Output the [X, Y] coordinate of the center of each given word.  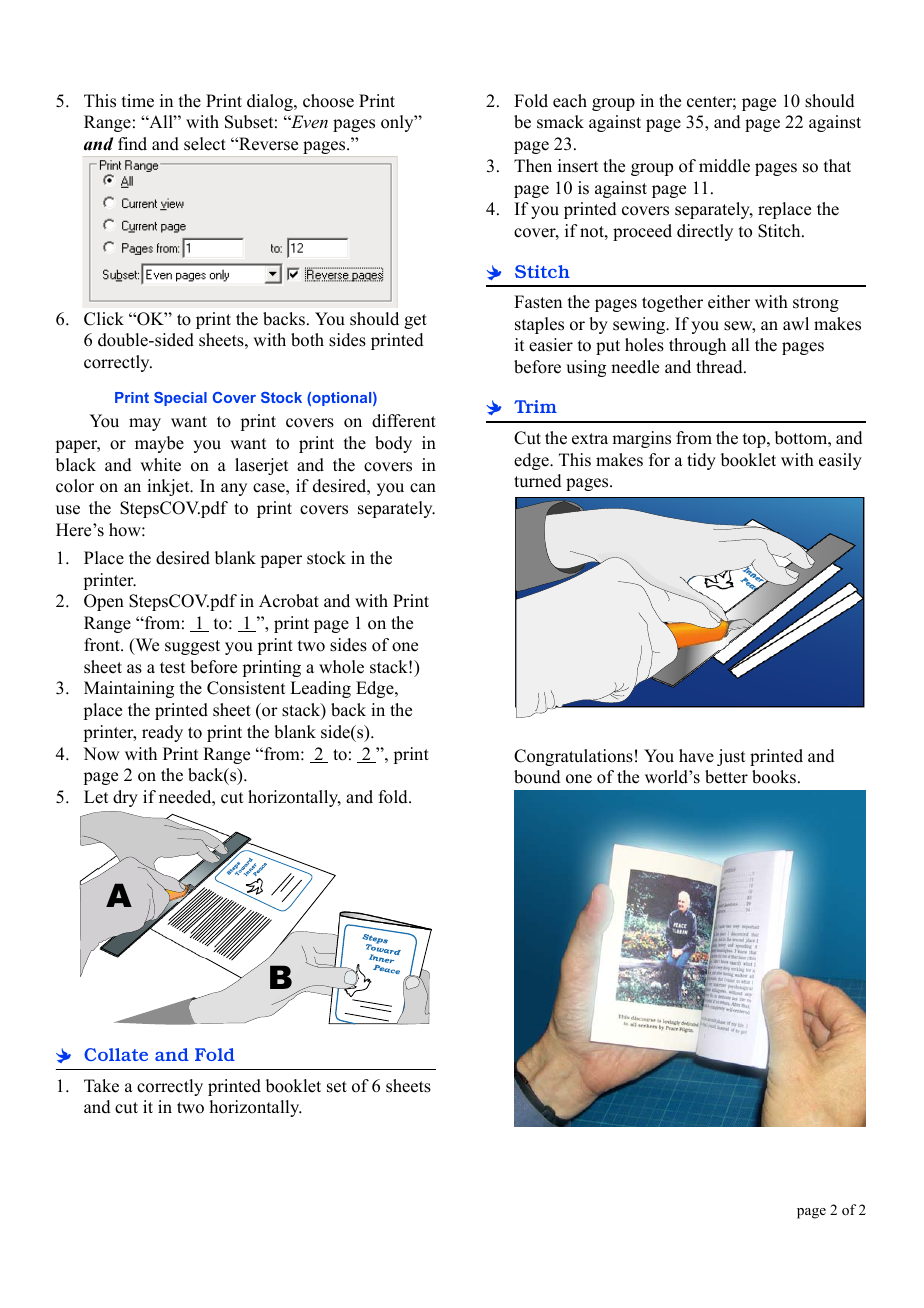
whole [341, 667]
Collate [116, 1054]
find [132, 144]
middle [724, 166]
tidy [701, 461]
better [726, 777]
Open [104, 602]
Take [101, 1086]
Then [533, 166]
